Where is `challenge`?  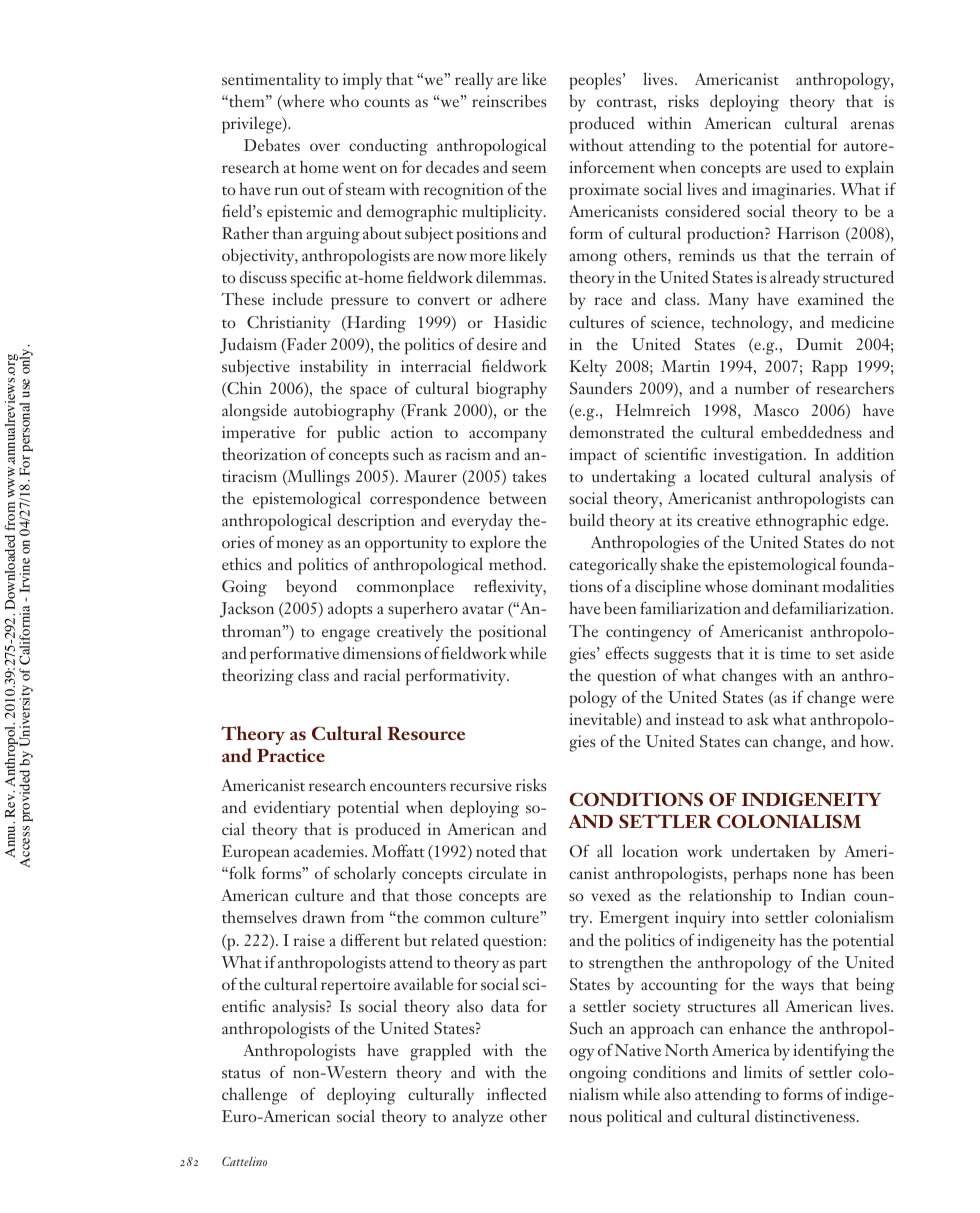 challenge is located at coordinates (254, 1096).
